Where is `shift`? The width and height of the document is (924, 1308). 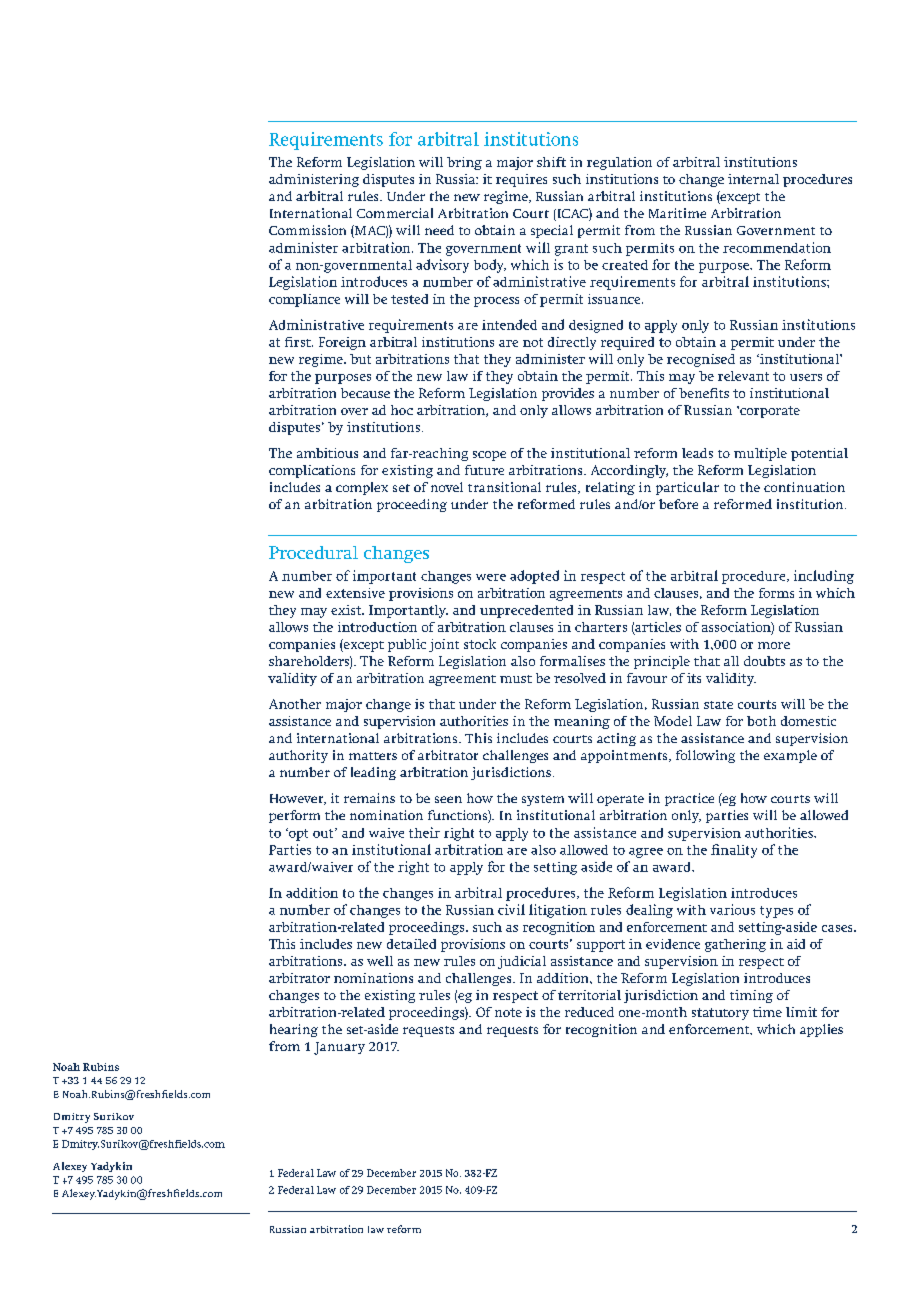 shift is located at coordinates (551, 162).
